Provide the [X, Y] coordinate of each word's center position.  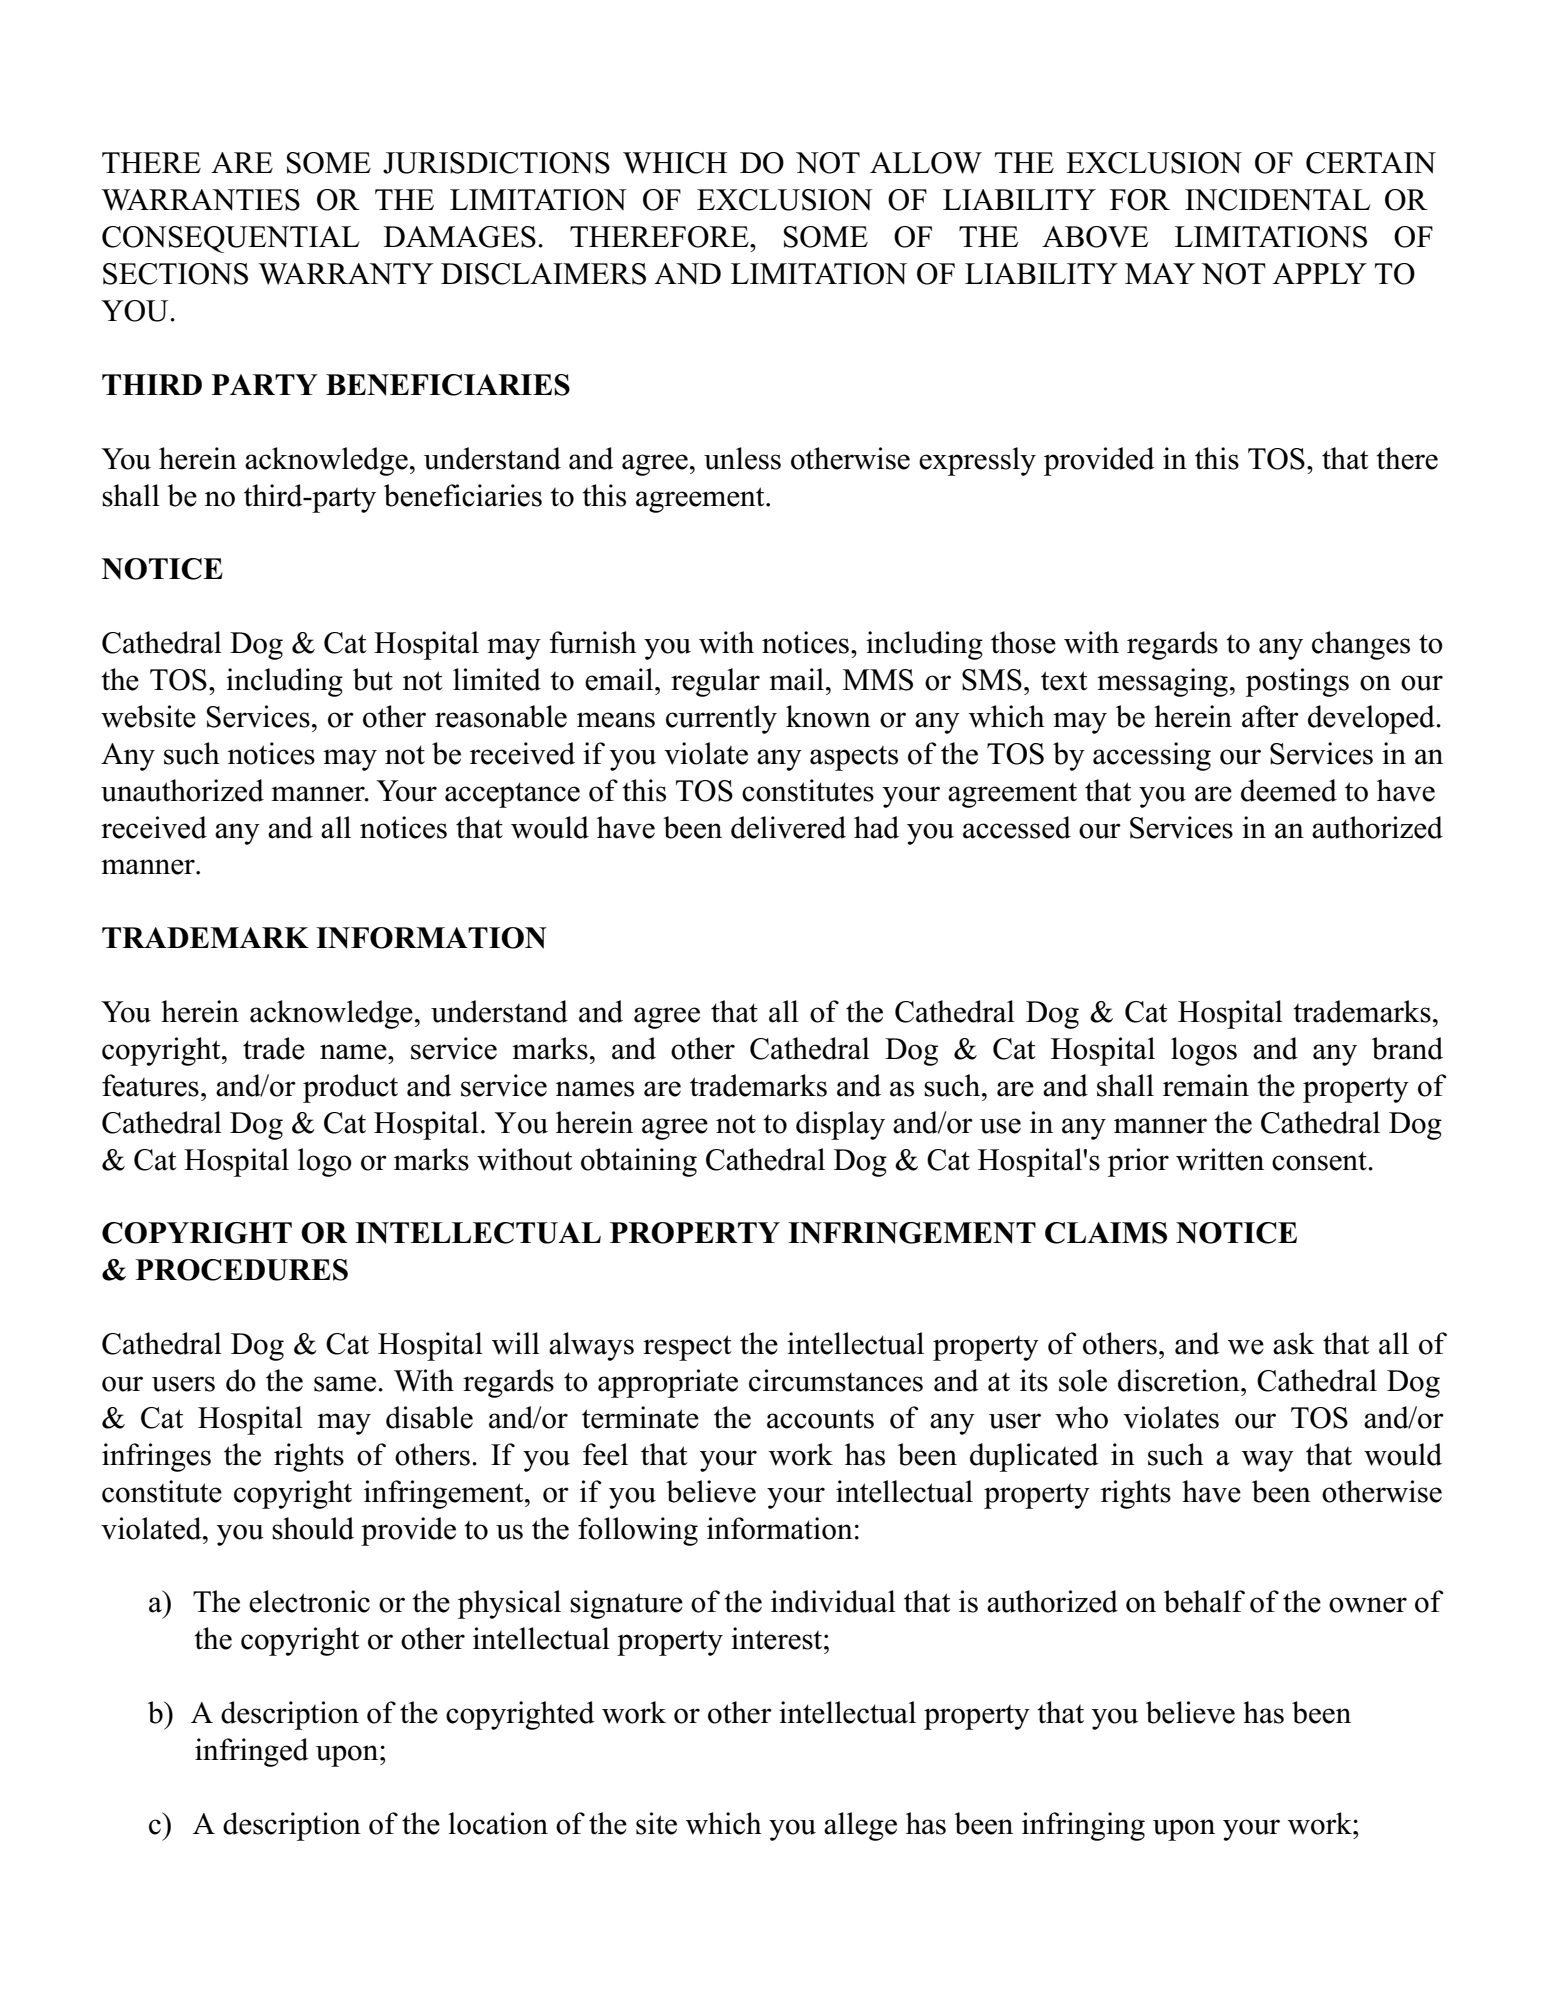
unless [742, 458]
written [1220, 1159]
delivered [788, 827]
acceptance [512, 795]
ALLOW [926, 163]
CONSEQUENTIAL [230, 239]
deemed [1289, 790]
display [840, 1125]
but [373, 679]
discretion [1180, 1380]
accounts [820, 1419]
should [313, 1528]
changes [1361, 645]
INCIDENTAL [1277, 200]
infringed [251, 1752]
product [350, 1088]
